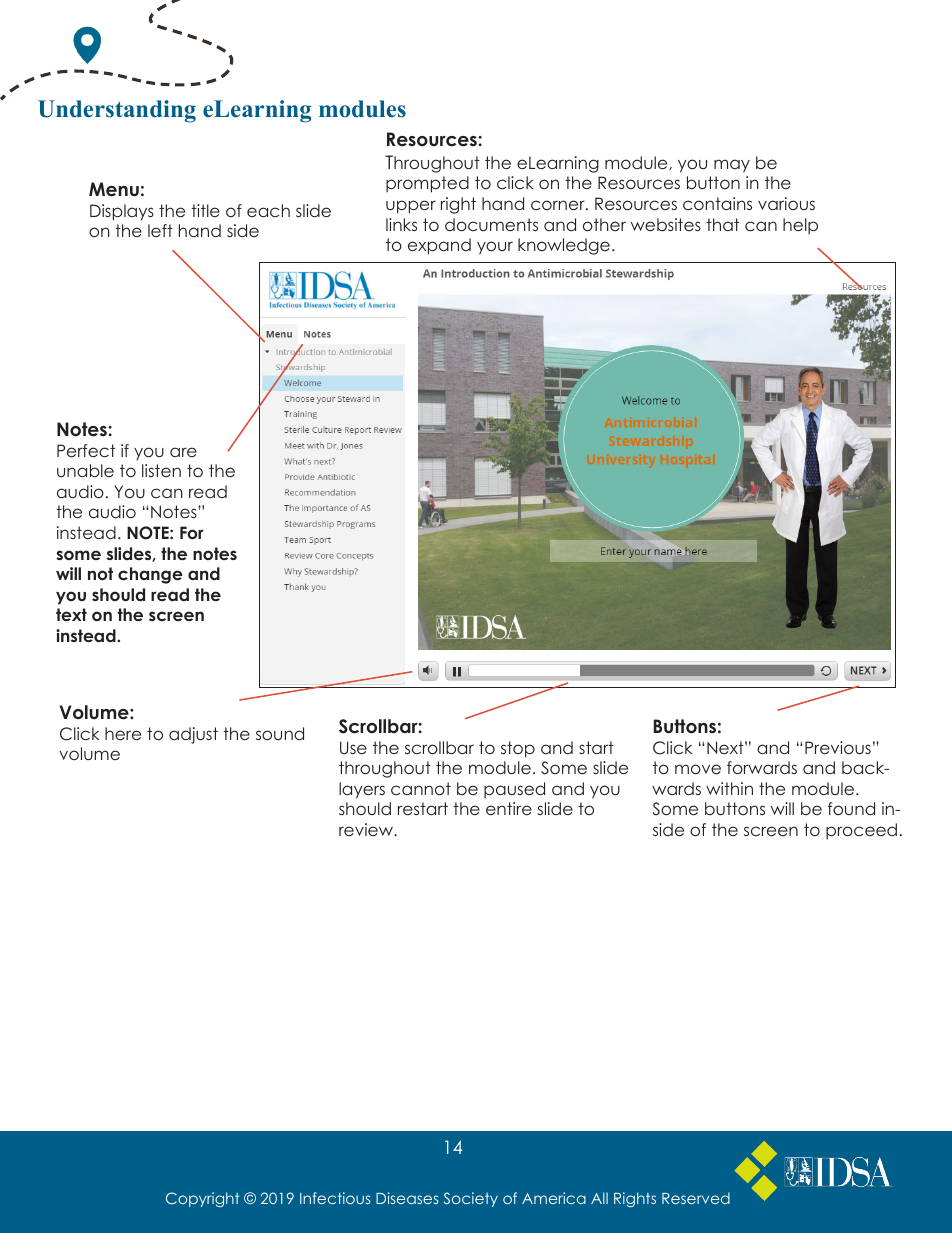  I want to click on help, so click(800, 226).
